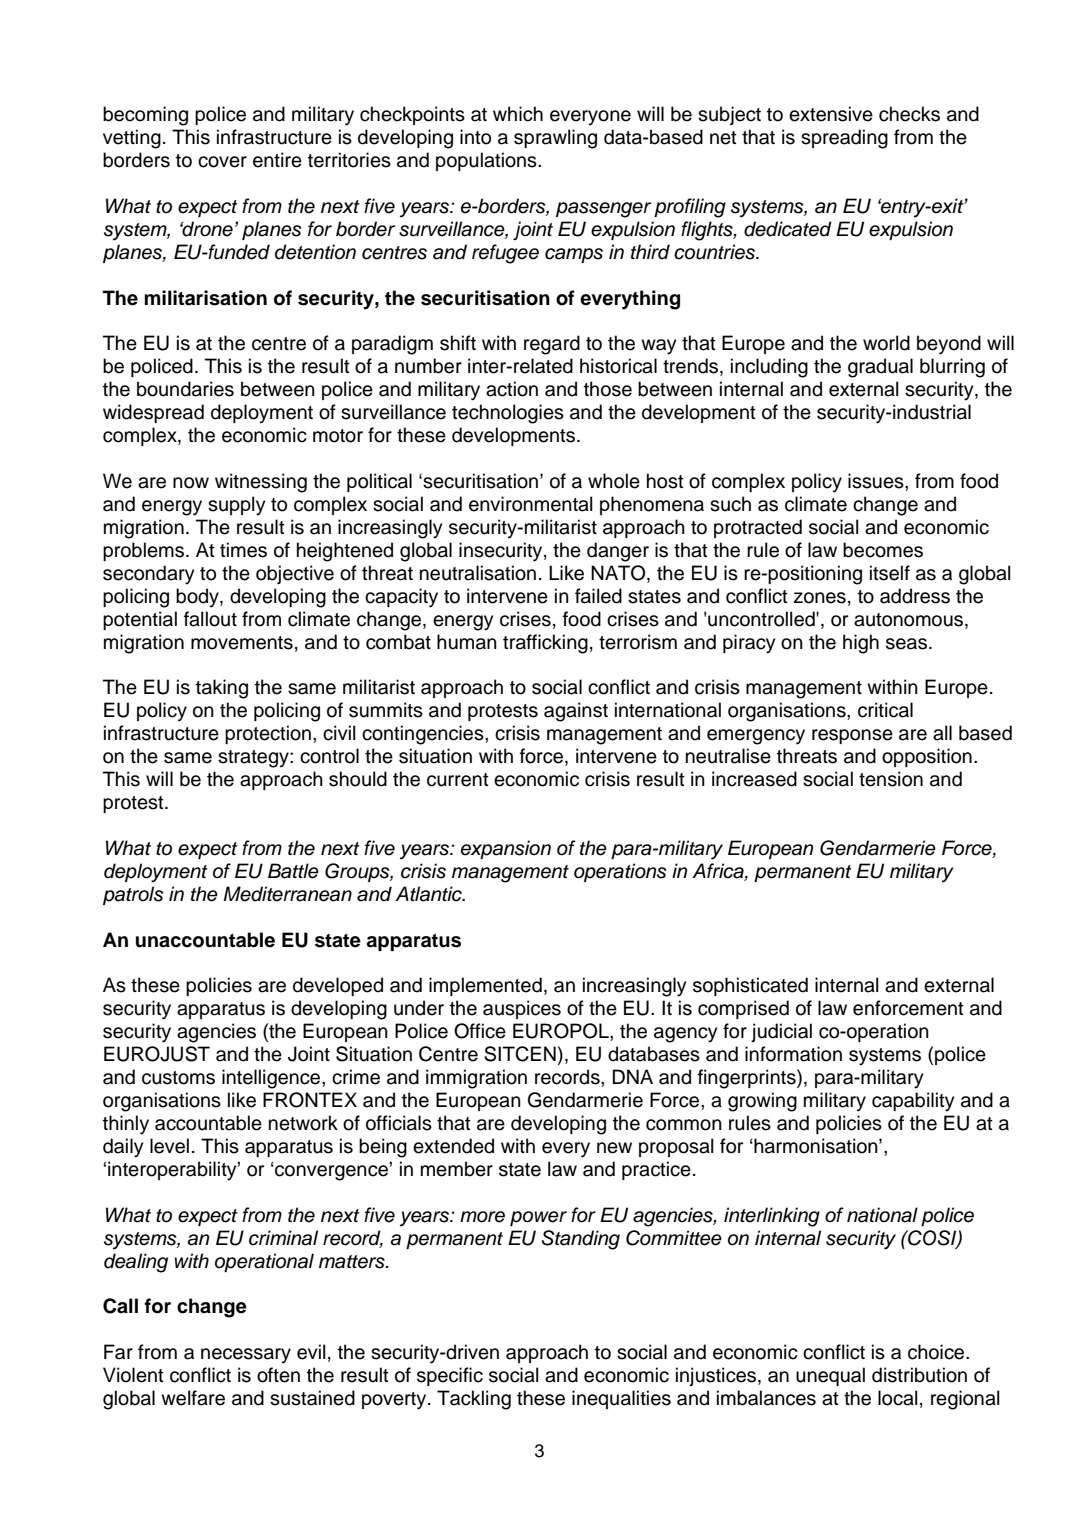 The image size is (1079, 1526). Describe the element at coordinates (191, 483) in the document. I see `now` at that location.
